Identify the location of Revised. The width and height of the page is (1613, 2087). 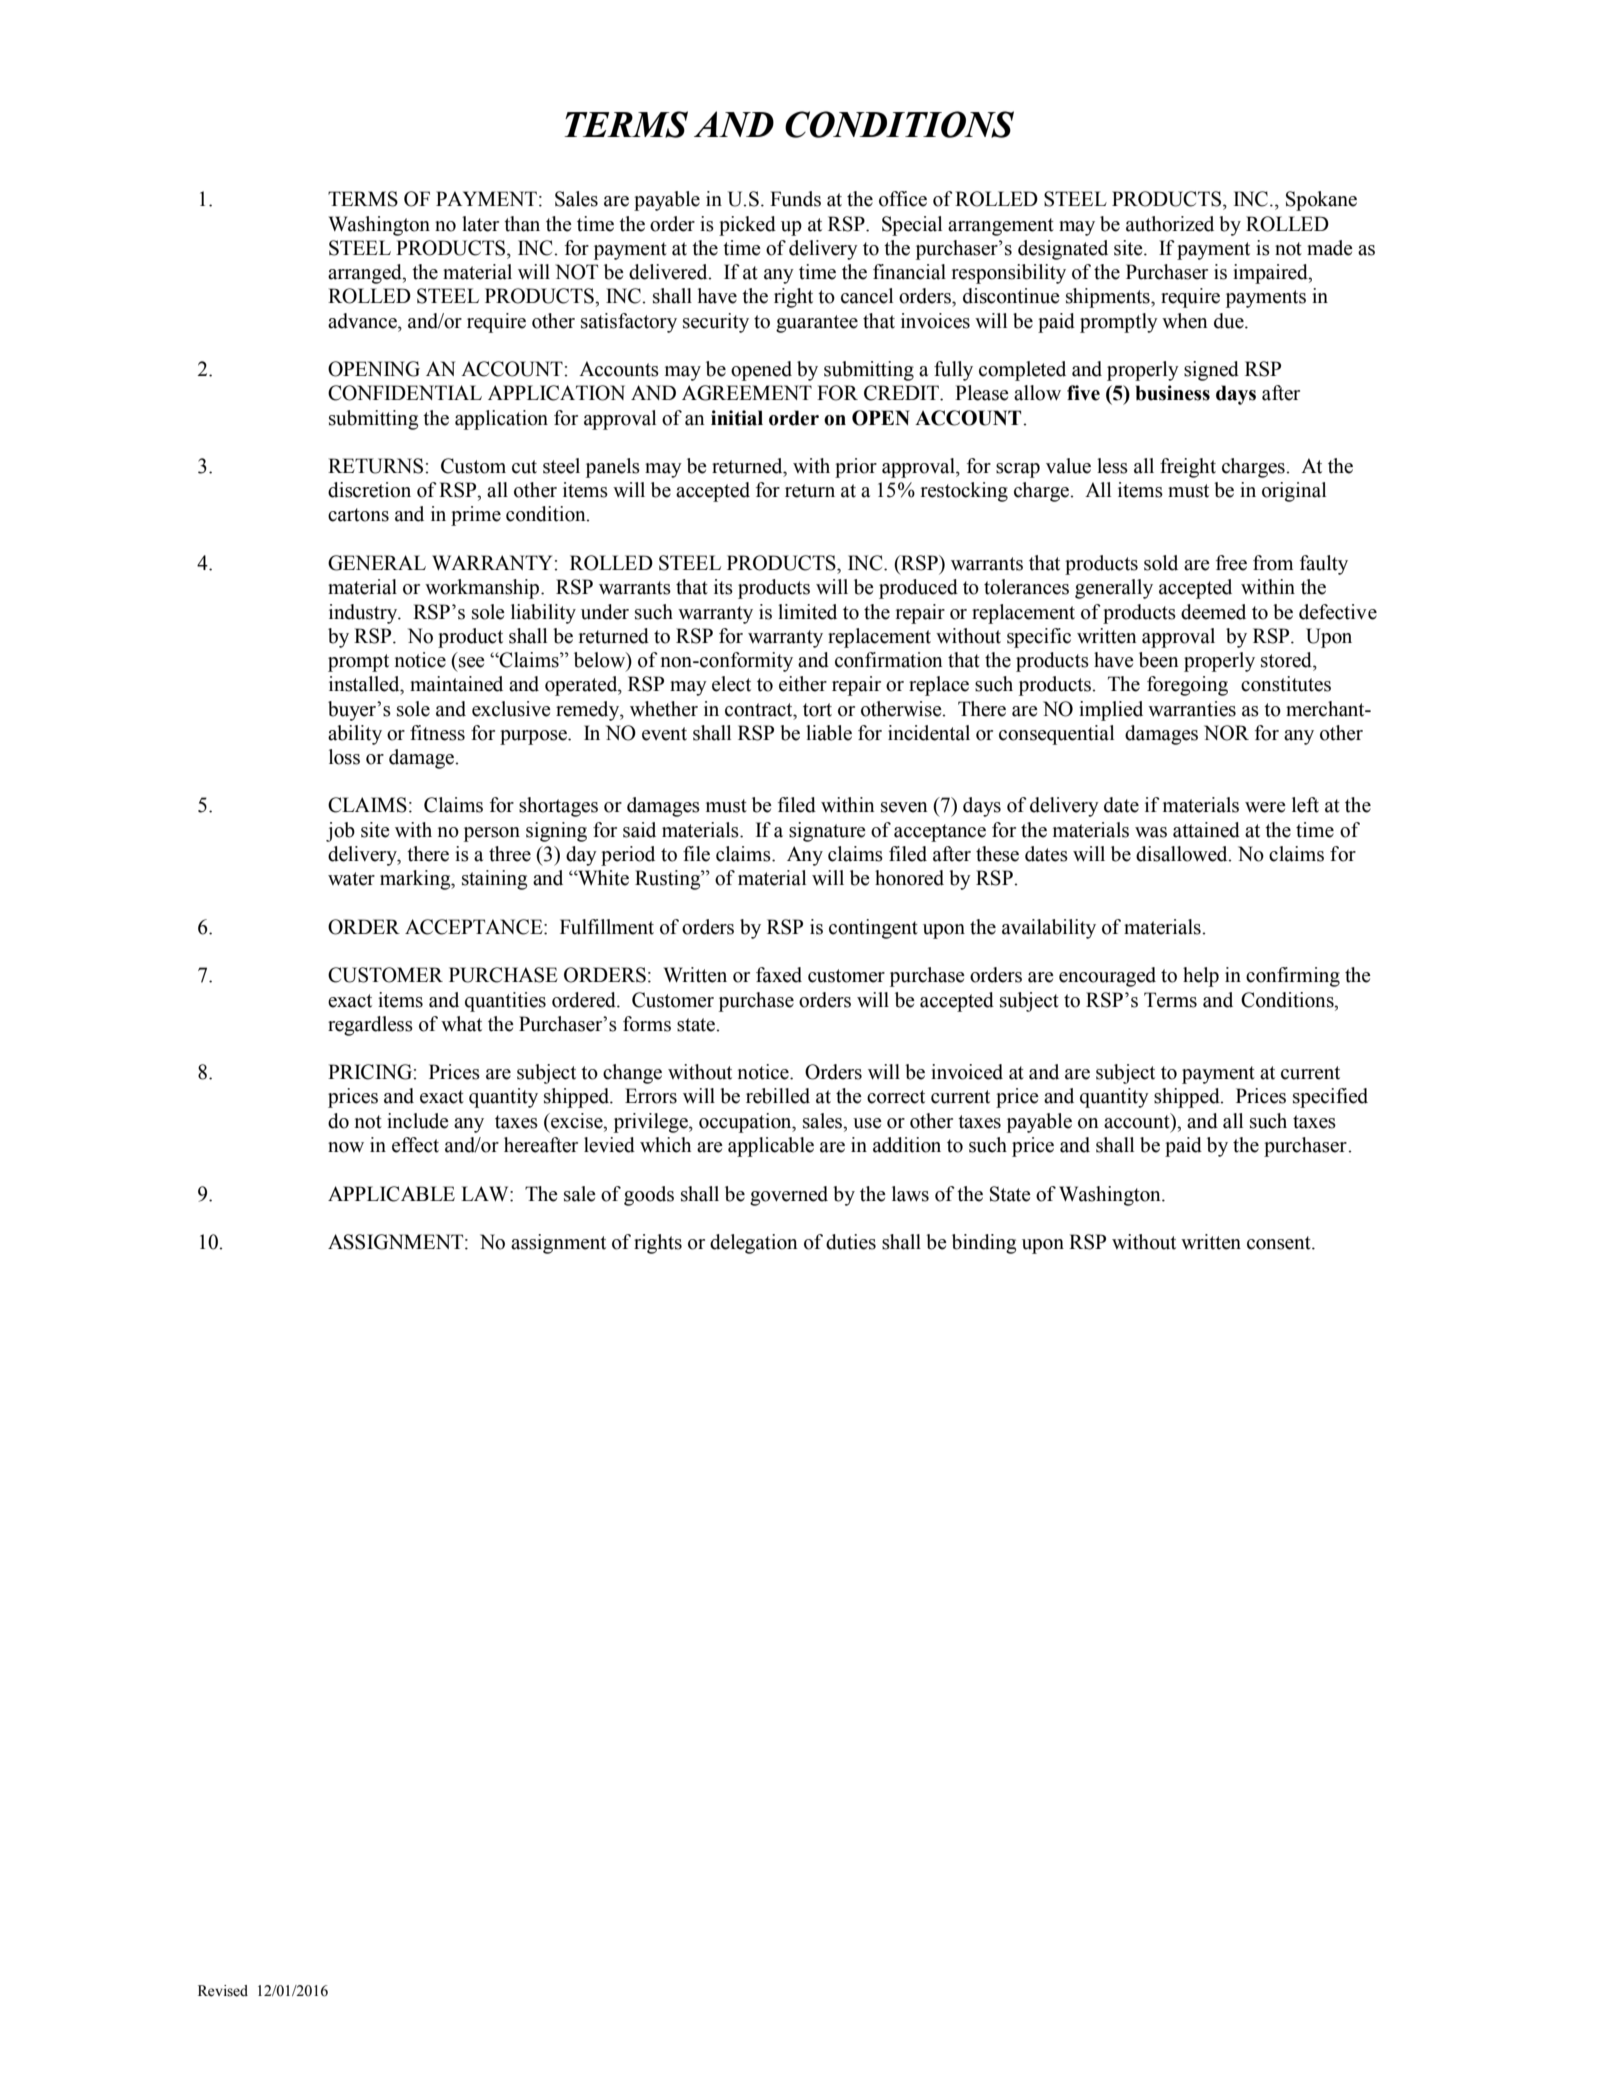
(223, 1991).
